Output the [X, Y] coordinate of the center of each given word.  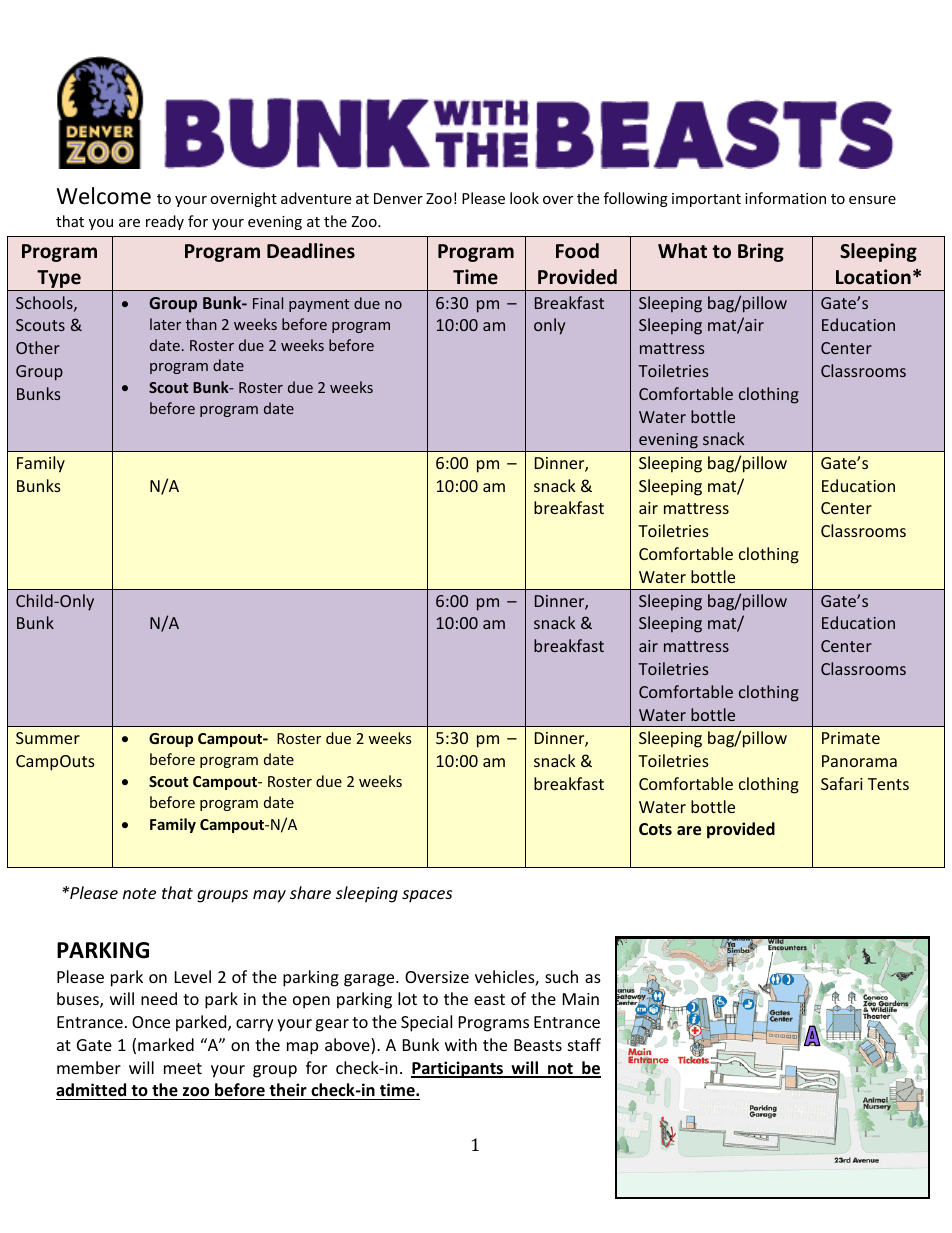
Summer [48, 738]
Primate [851, 738]
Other [38, 347]
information [785, 198]
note [139, 893]
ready [165, 222]
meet [183, 1068]
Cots [655, 829]
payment [319, 305]
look [524, 198]
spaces [427, 896]
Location [873, 277]
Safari [842, 783]
